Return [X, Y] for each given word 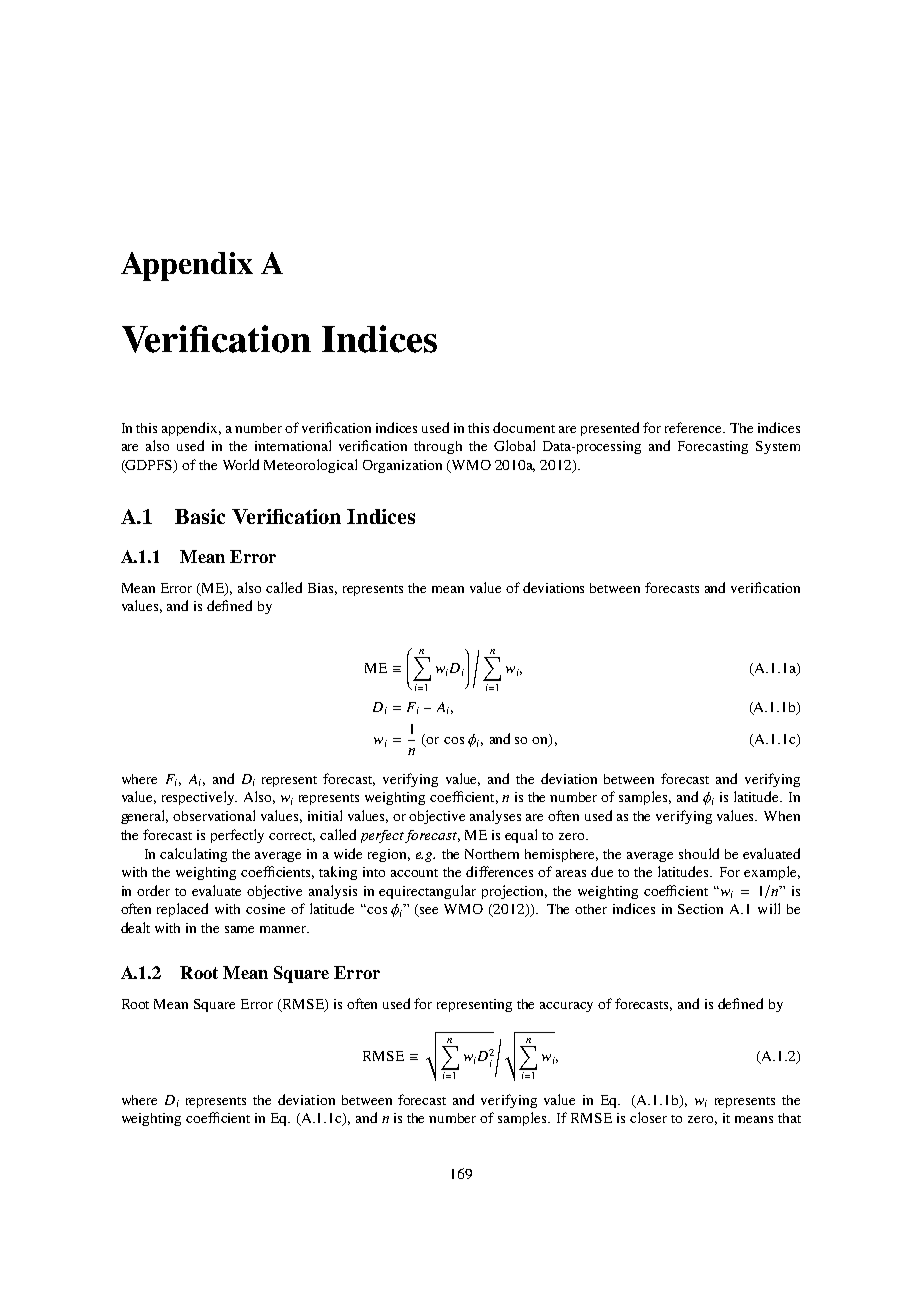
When [782, 816]
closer [648, 1117]
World [241, 464]
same [239, 929]
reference [694, 427]
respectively [199, 798]
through [438, 447]
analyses [495, 817]
